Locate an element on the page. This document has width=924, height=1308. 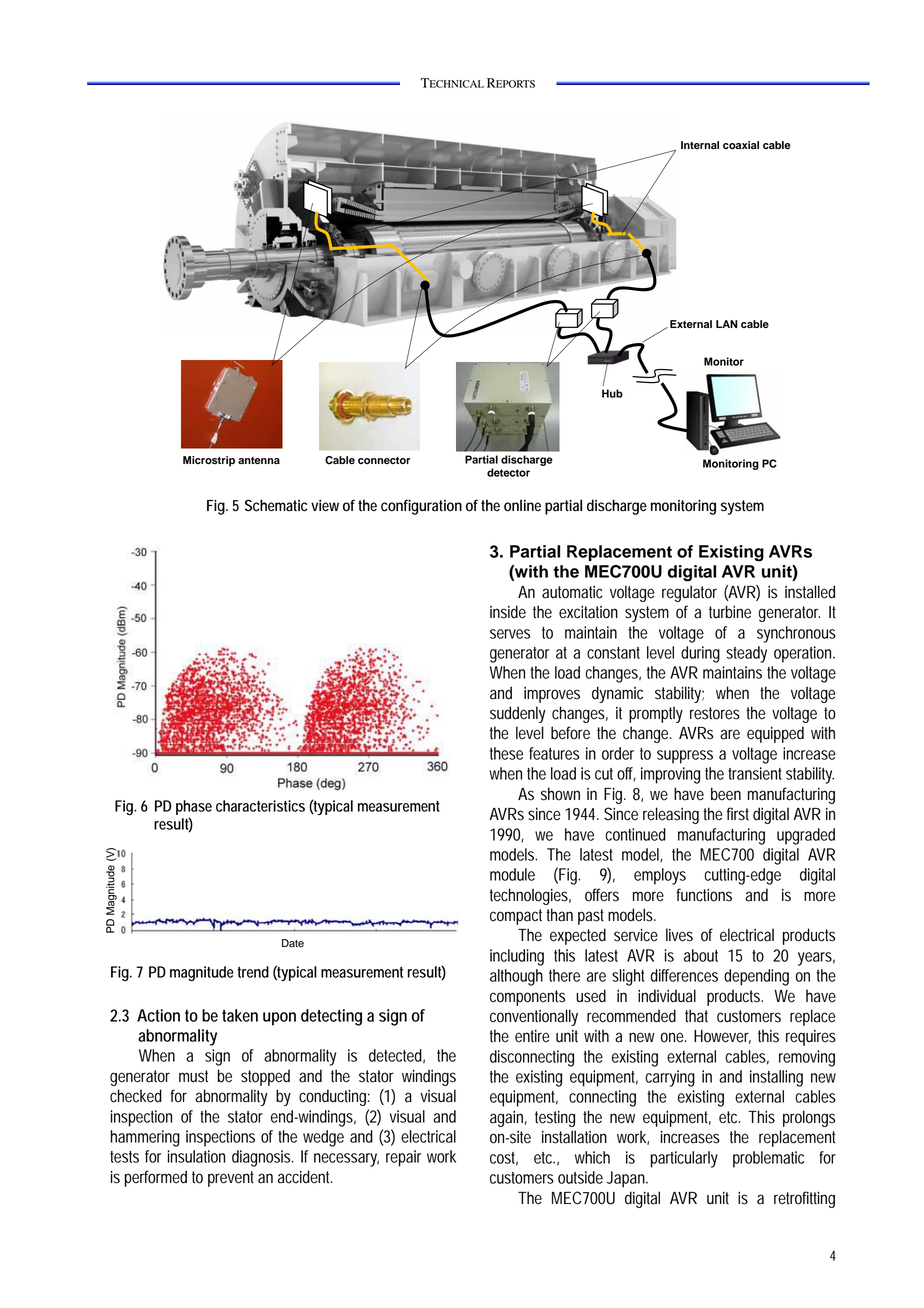
coaxial is located at coordinates (741, 145).
